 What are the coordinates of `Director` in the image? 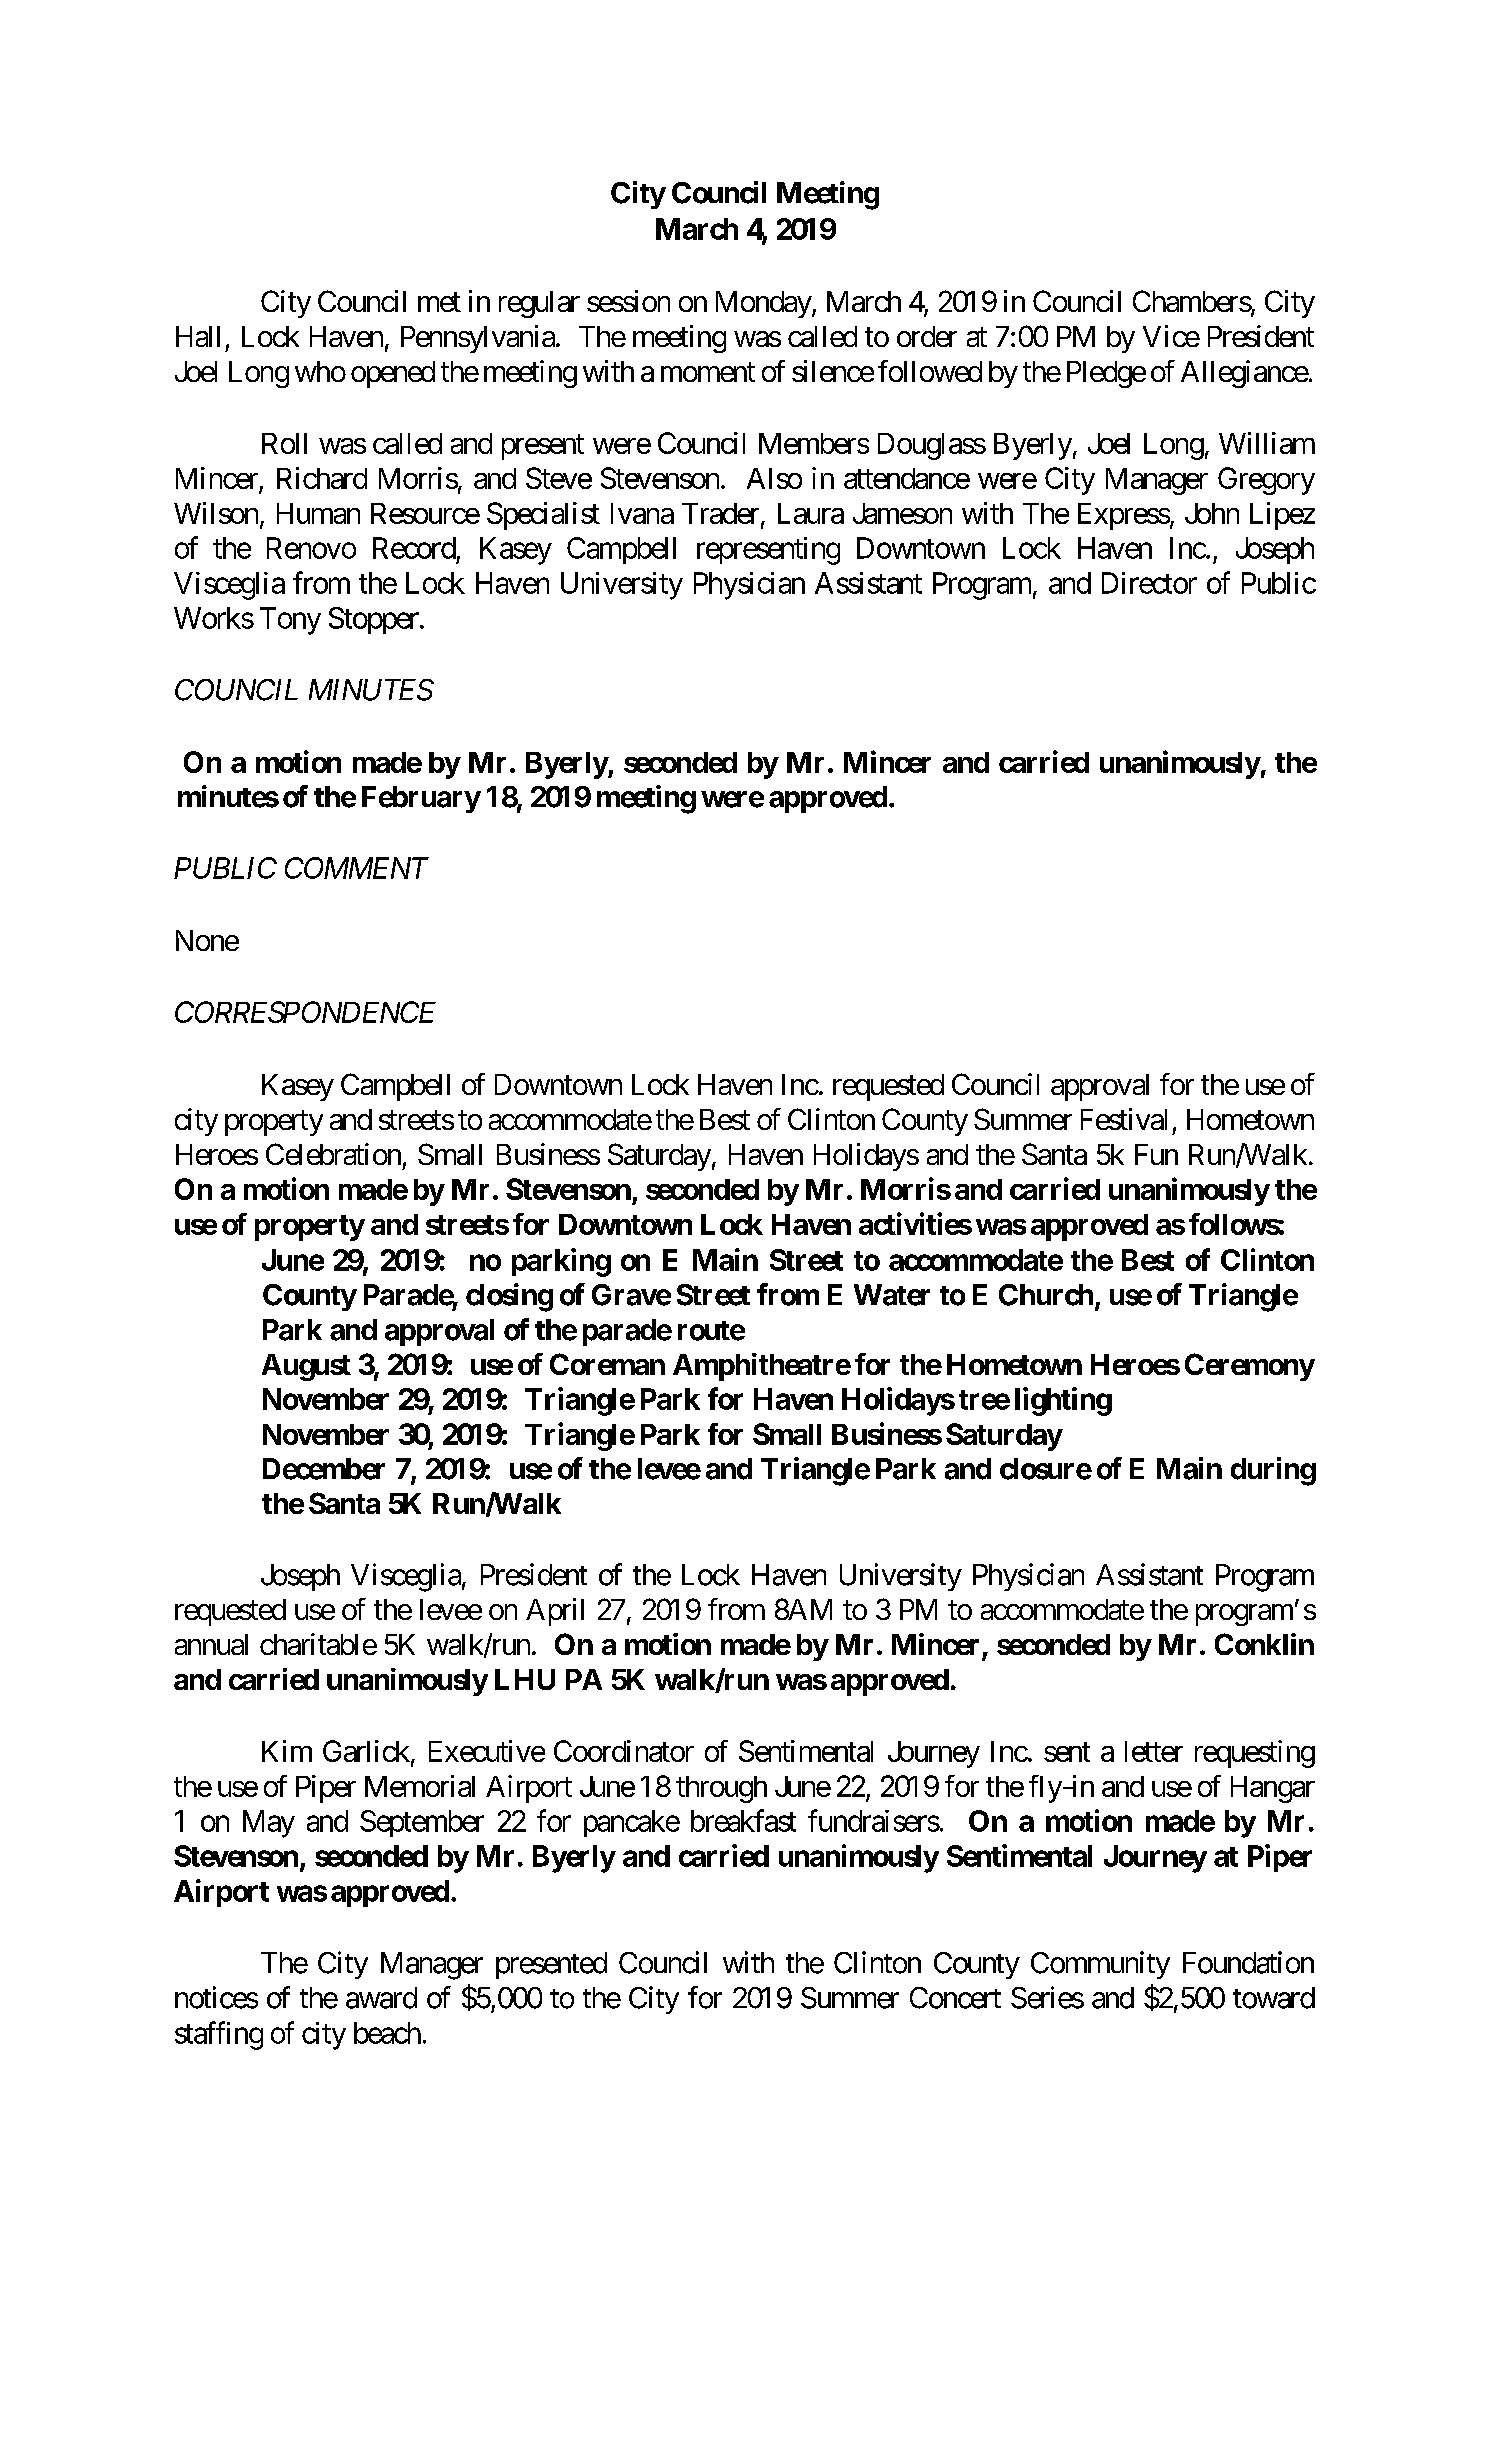 It's located at (1149, 583).
